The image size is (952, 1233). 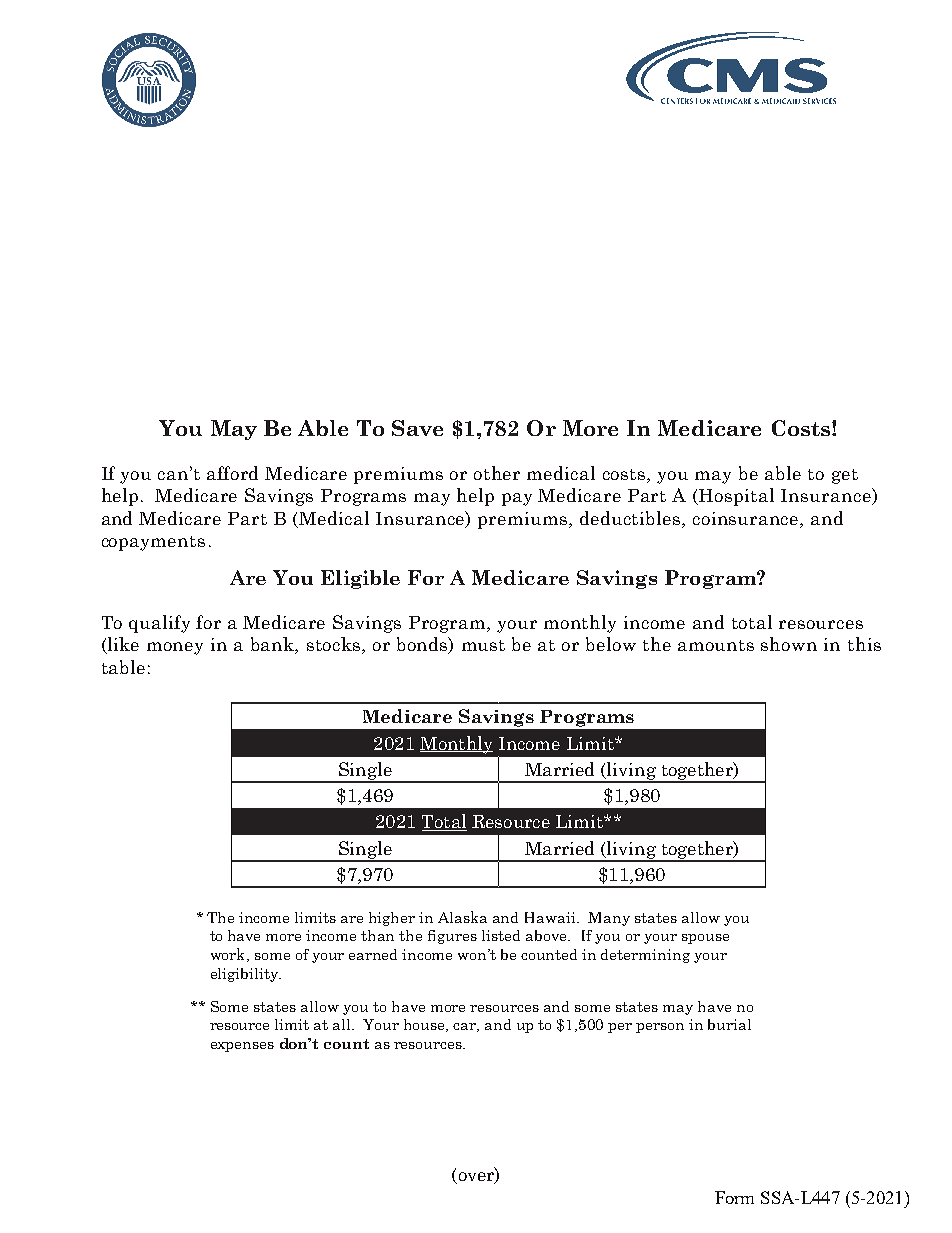 What do you see at coordinates (734, 1197) in the image?
I see `Form` at bounding box center [734, 1197].
